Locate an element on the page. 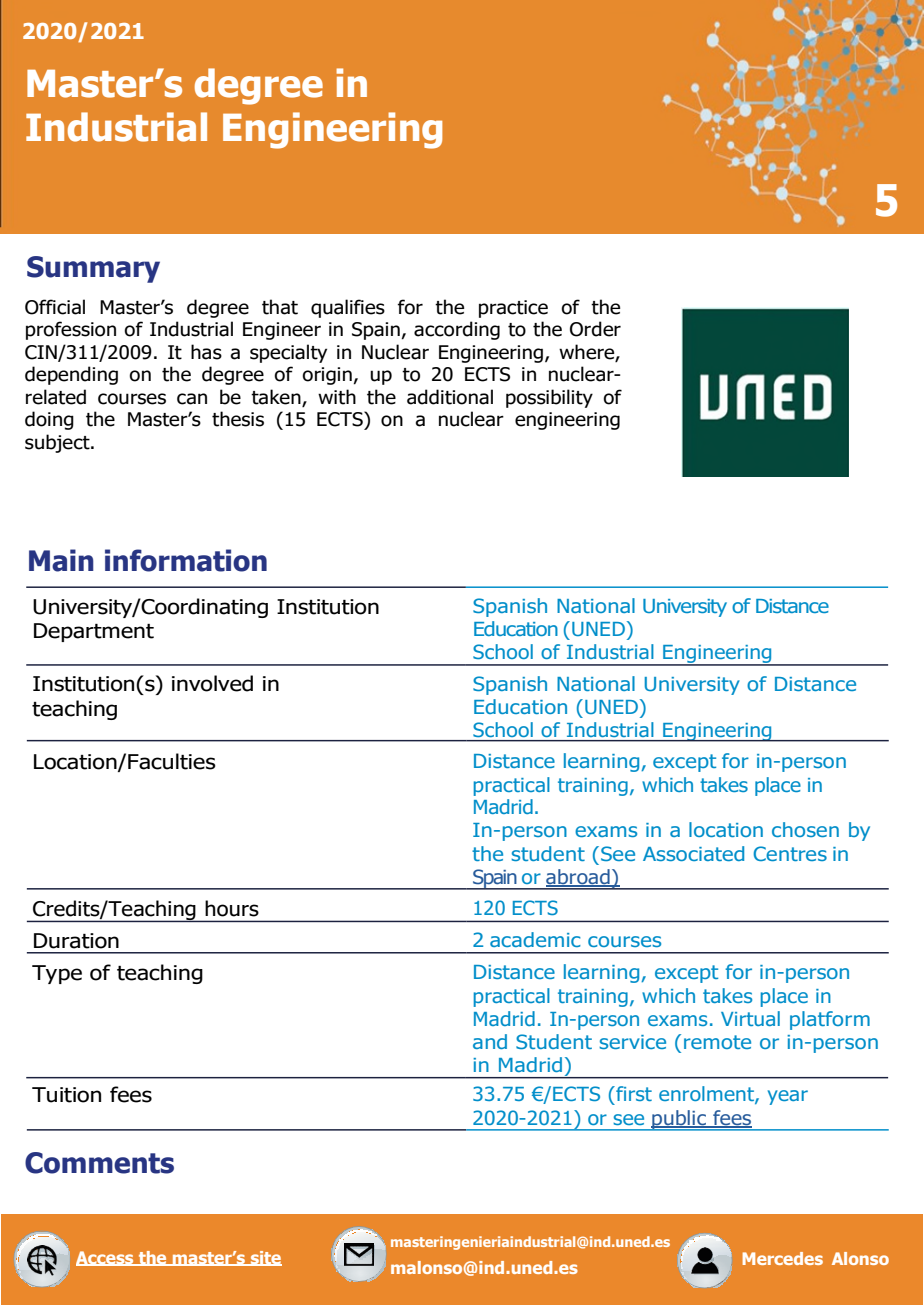 Image resolution: width=924 pixels, height=1308 pixels. Type is located at coordinates (57, 974).
